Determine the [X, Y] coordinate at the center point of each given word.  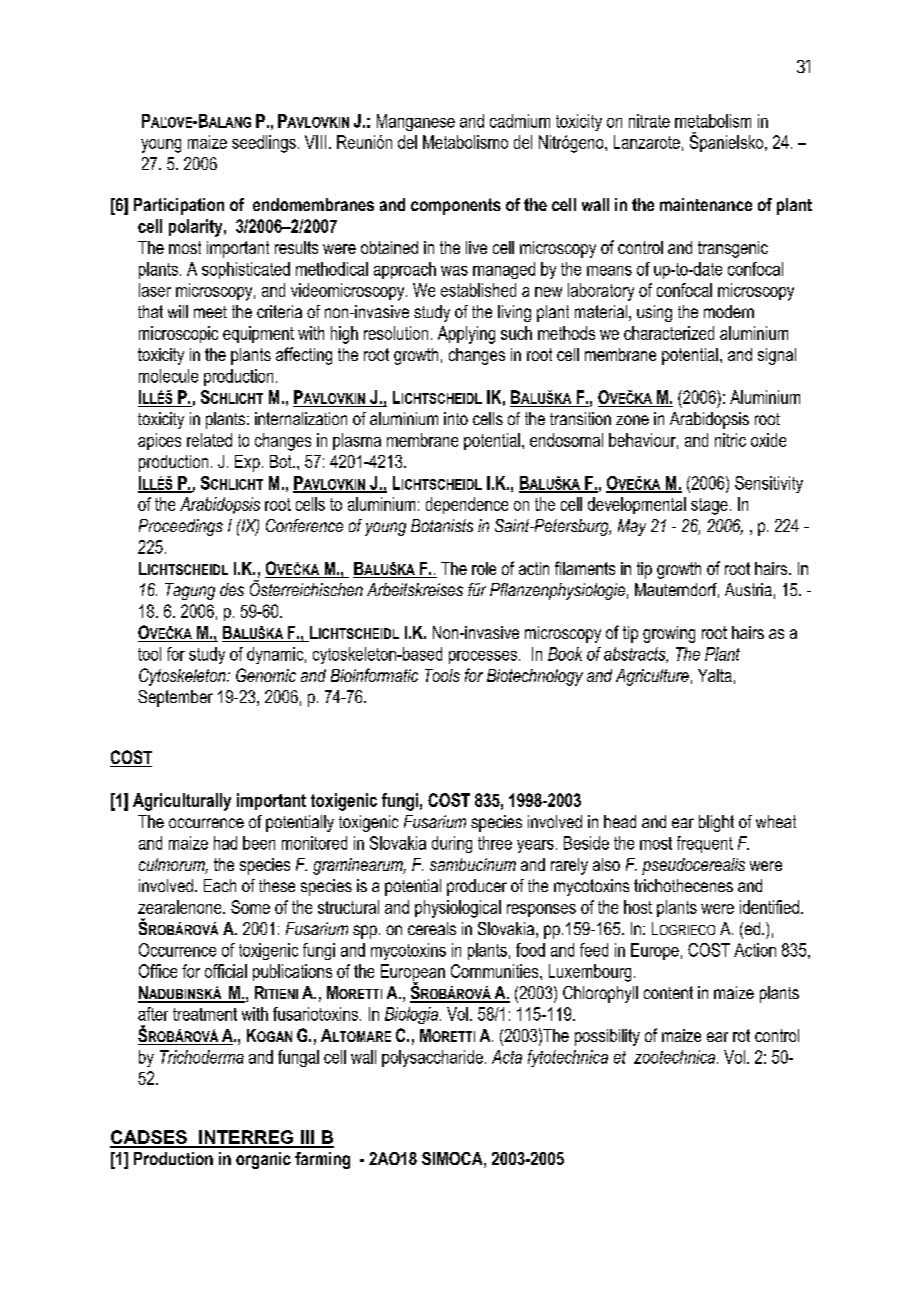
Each [220, 885]
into [456, 418]
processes [483, 657]
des [232, 589]
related [209, 440]
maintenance [706, 204]
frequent [705, 844]
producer [477, 887]
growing [669, 634]
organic [263, 1160]
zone [632, 420]
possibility [607, 1037]
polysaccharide [432, 1058]
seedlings [264, 144]
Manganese [416, 122]
